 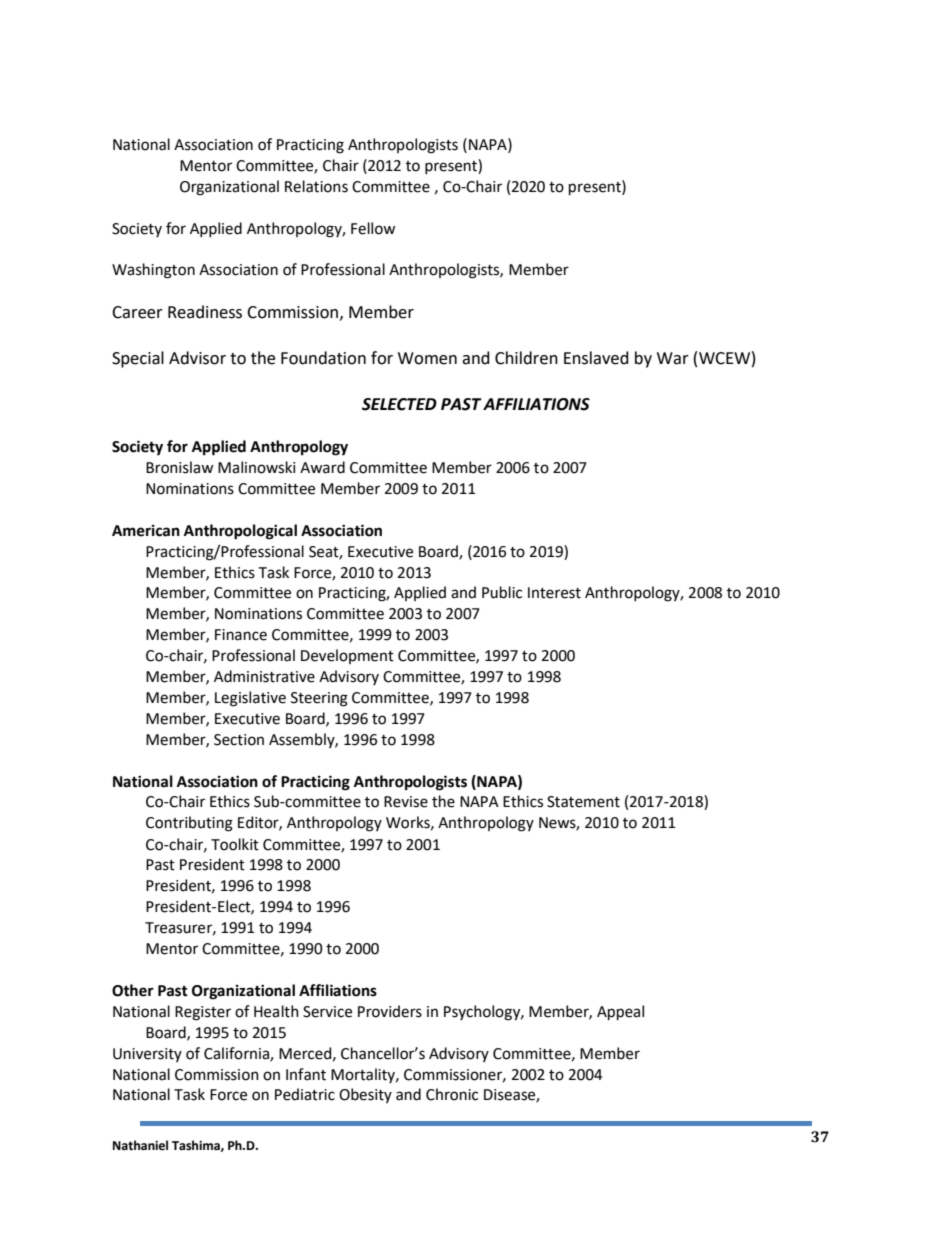 I want to click on Section, so click(x=239, y=740).
